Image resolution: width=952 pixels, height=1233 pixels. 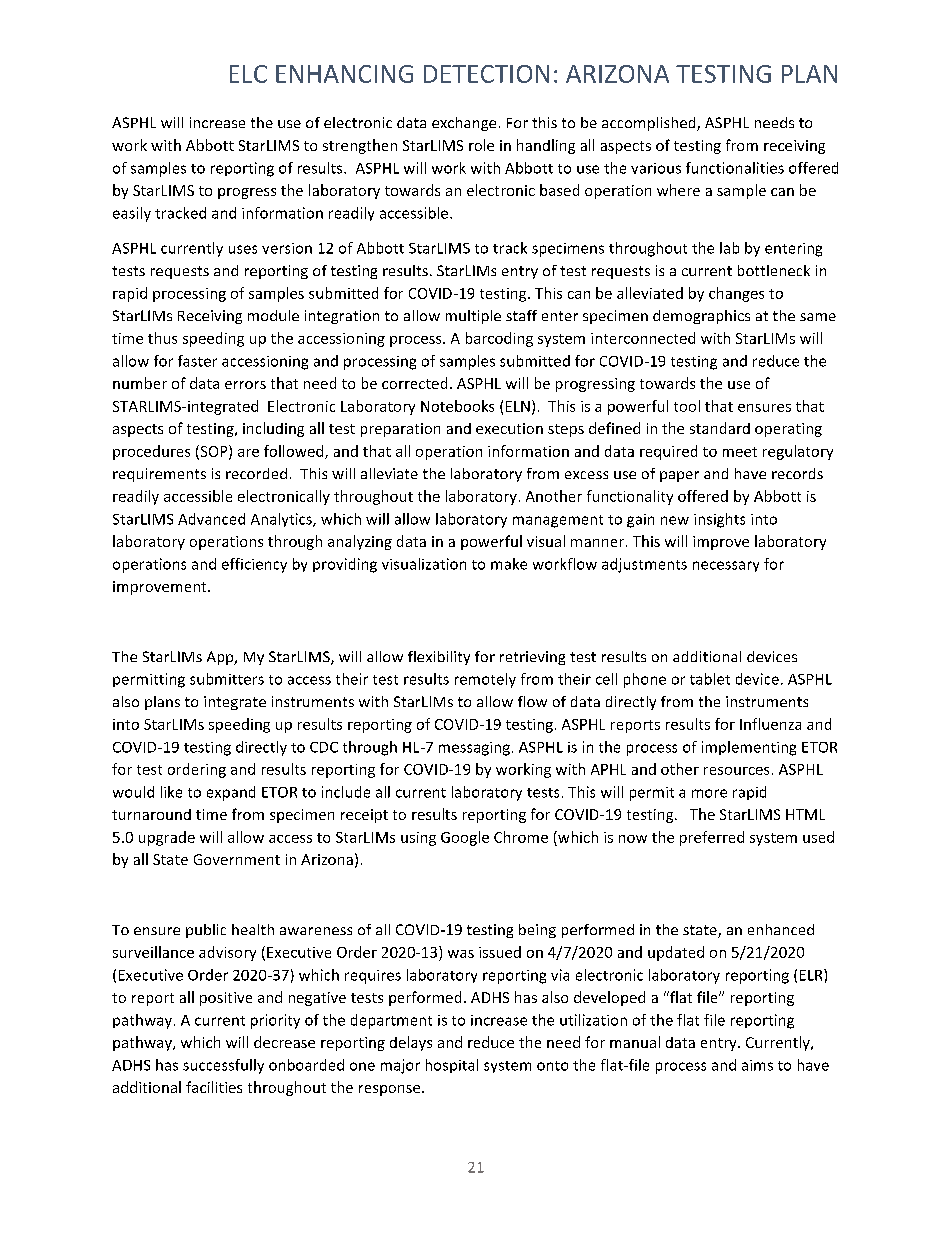 What do you see at coordinates (720, 428) in the screenshot?
I see `standard` at bounding box center [720, 428].
